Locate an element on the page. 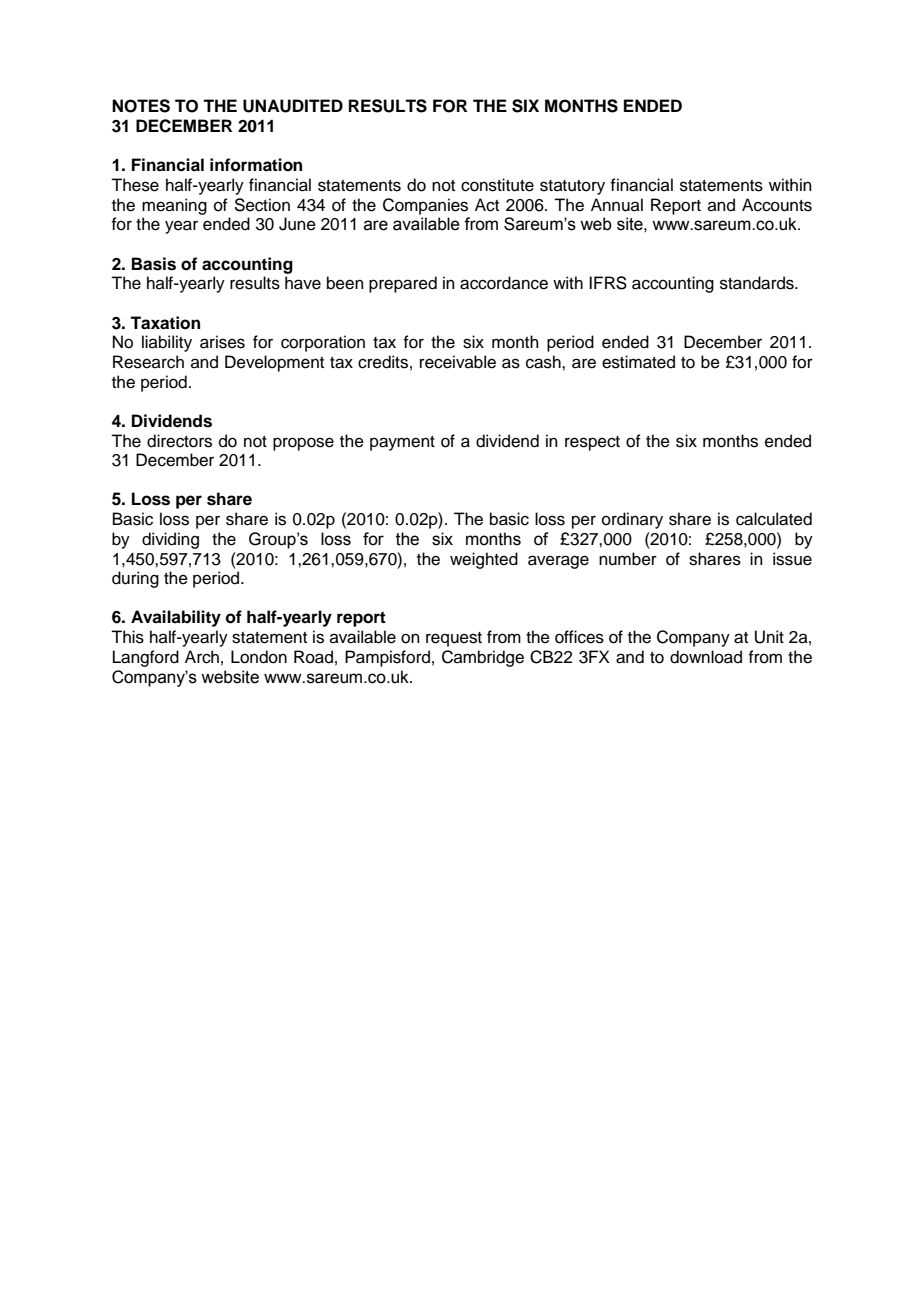 The image size is (924, 1308). request is located at coordinates (454, 639).
